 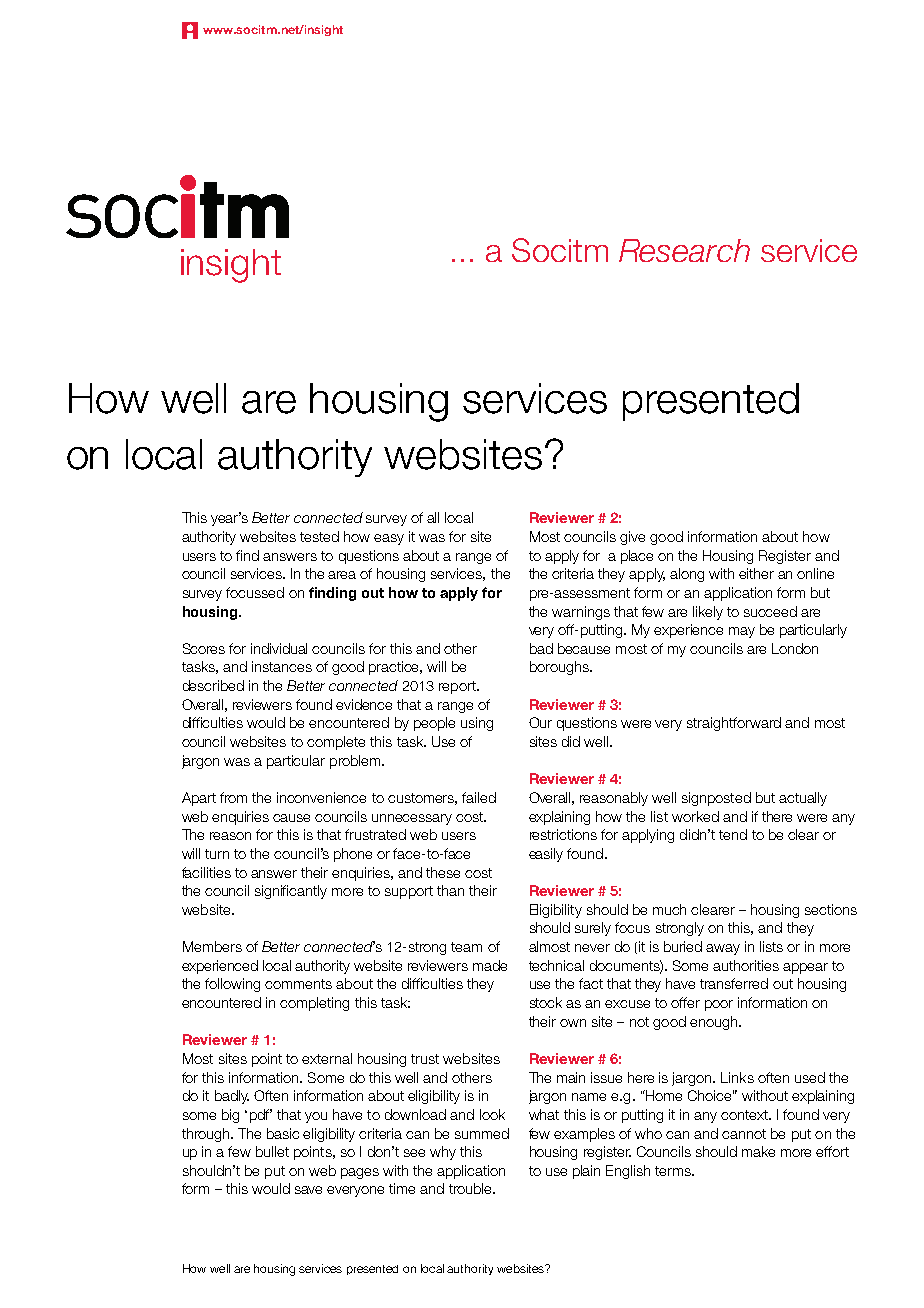 I want to click on complete, so click(x=336, y=743).
